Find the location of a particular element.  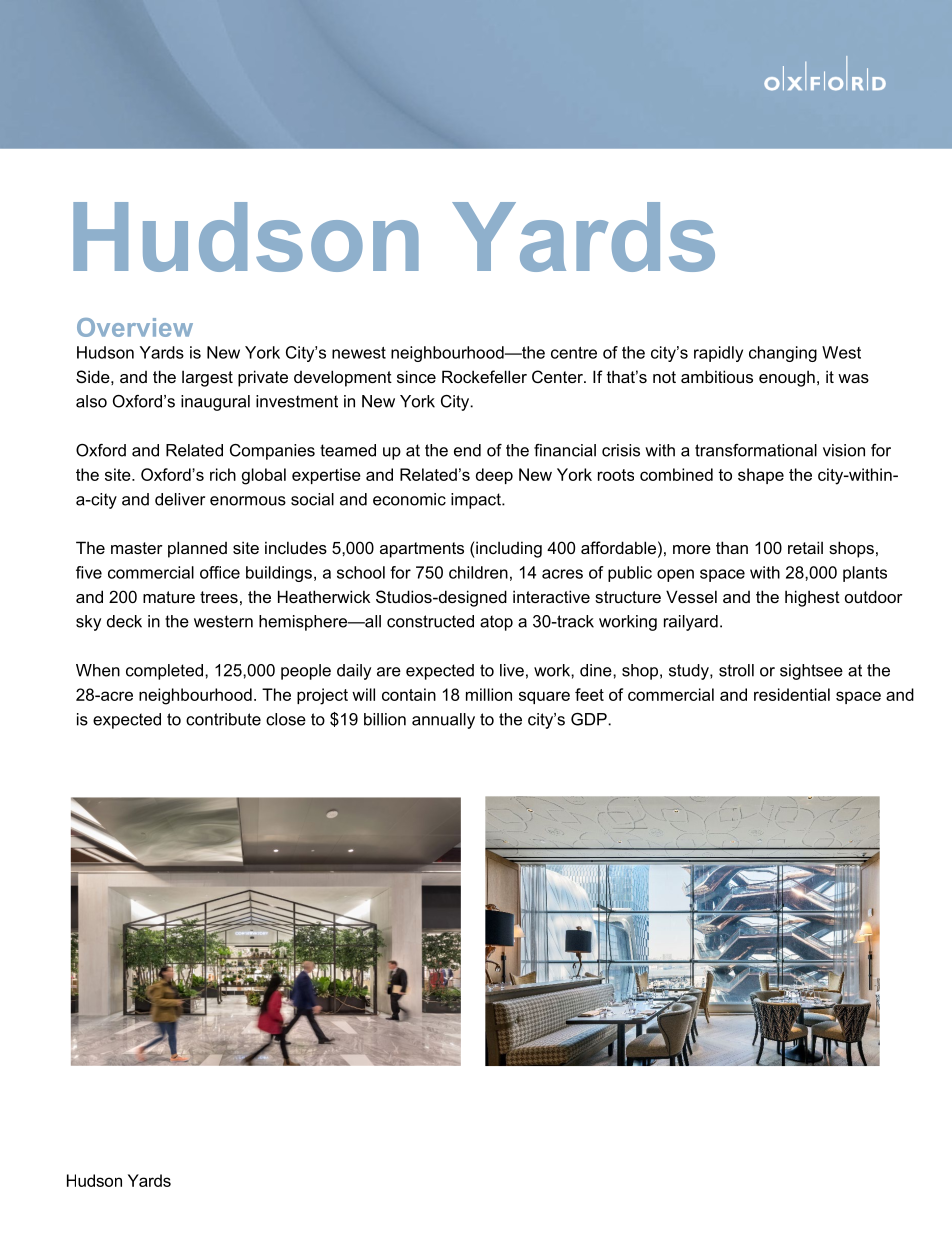

impact is located at coordinates (477, 501).
